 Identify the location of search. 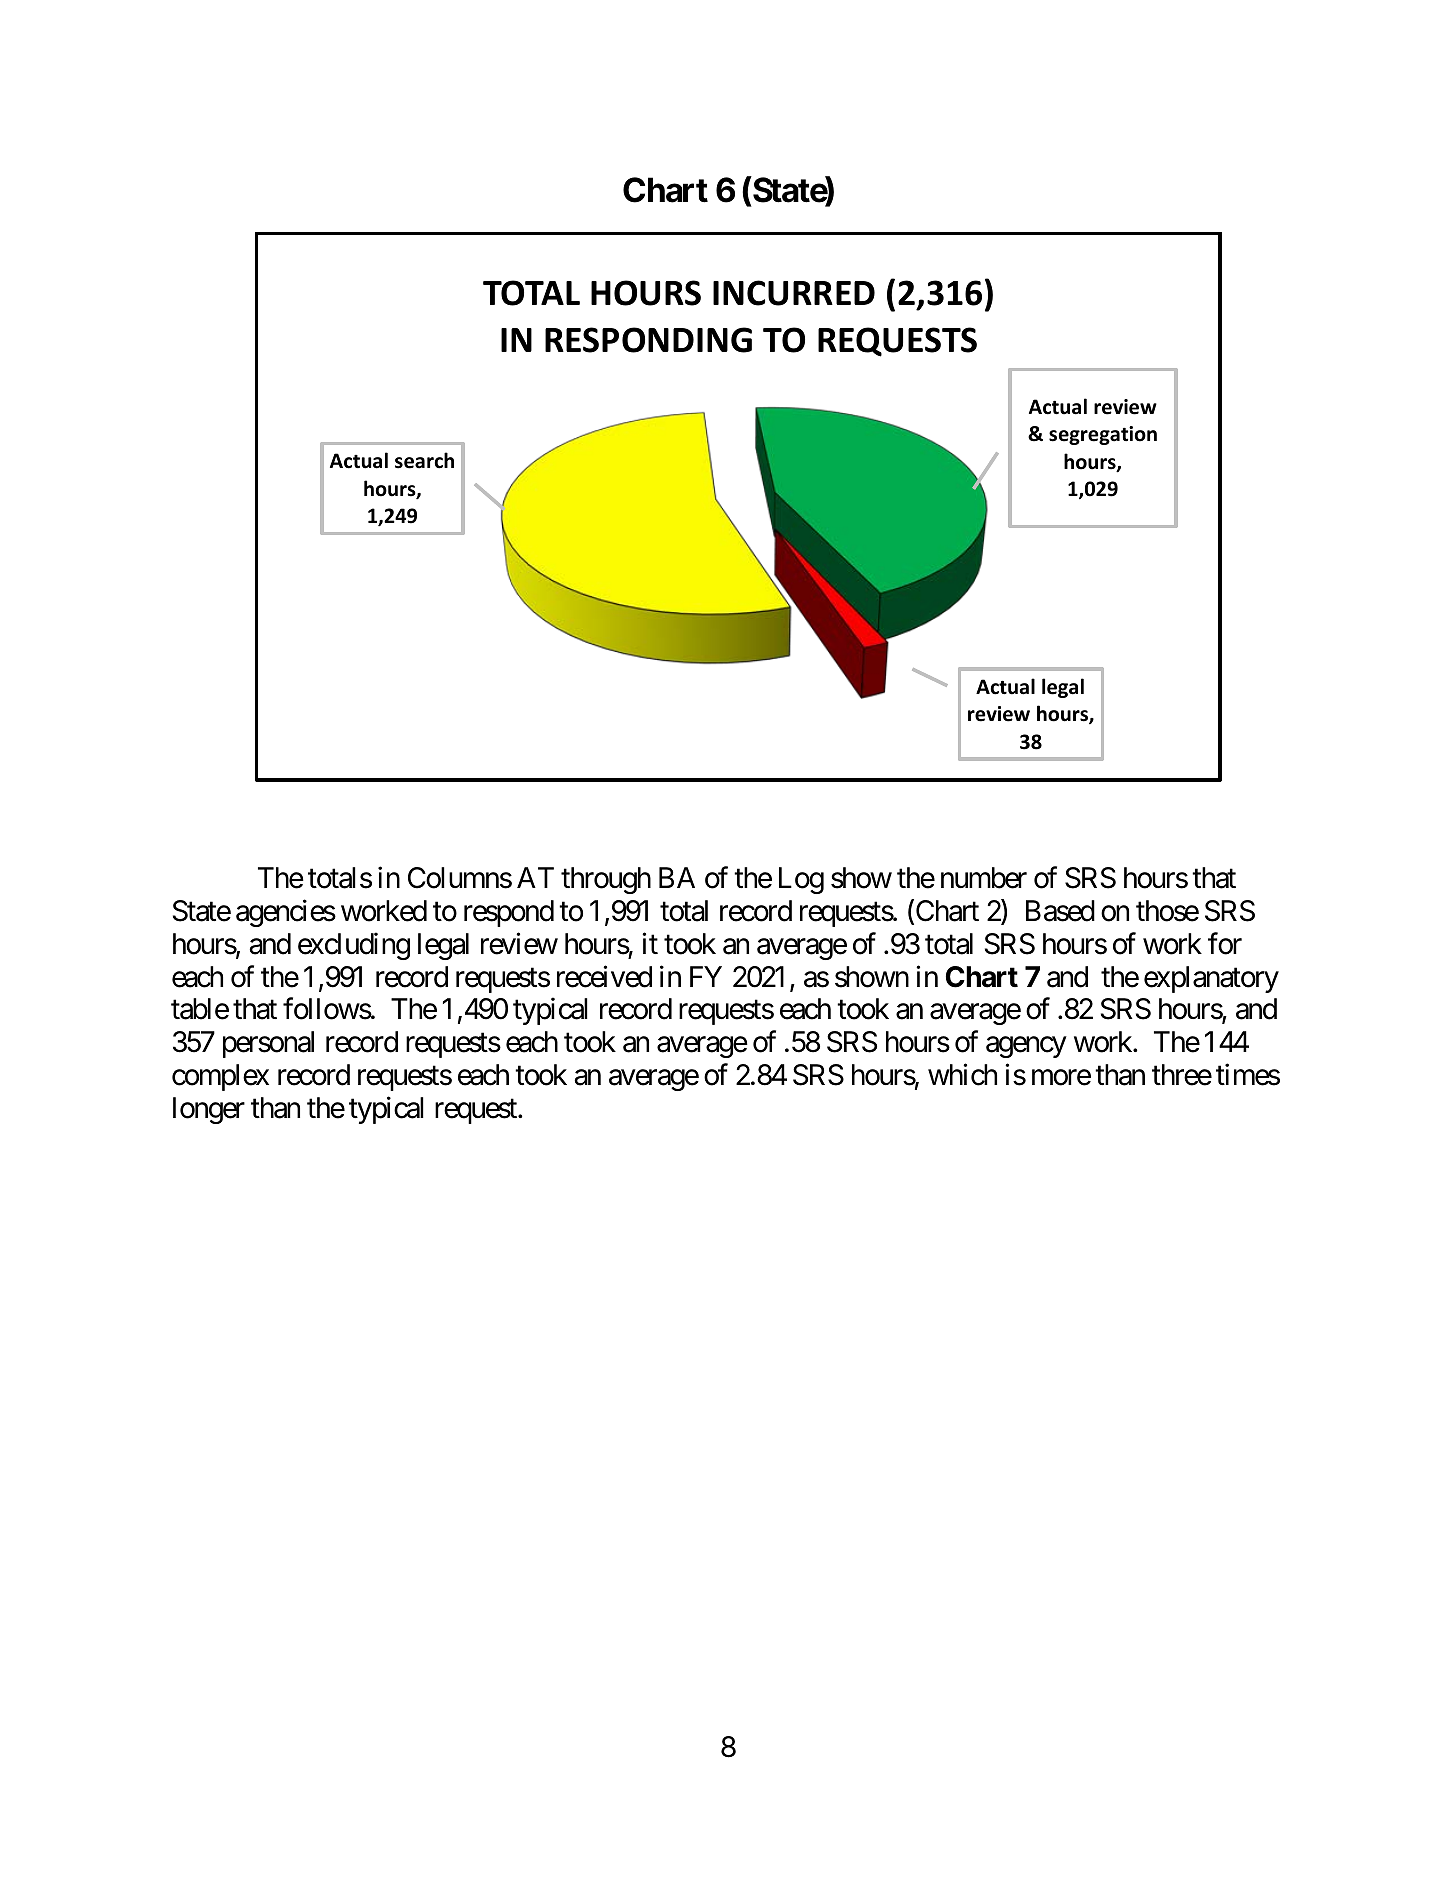
(424, 460).
